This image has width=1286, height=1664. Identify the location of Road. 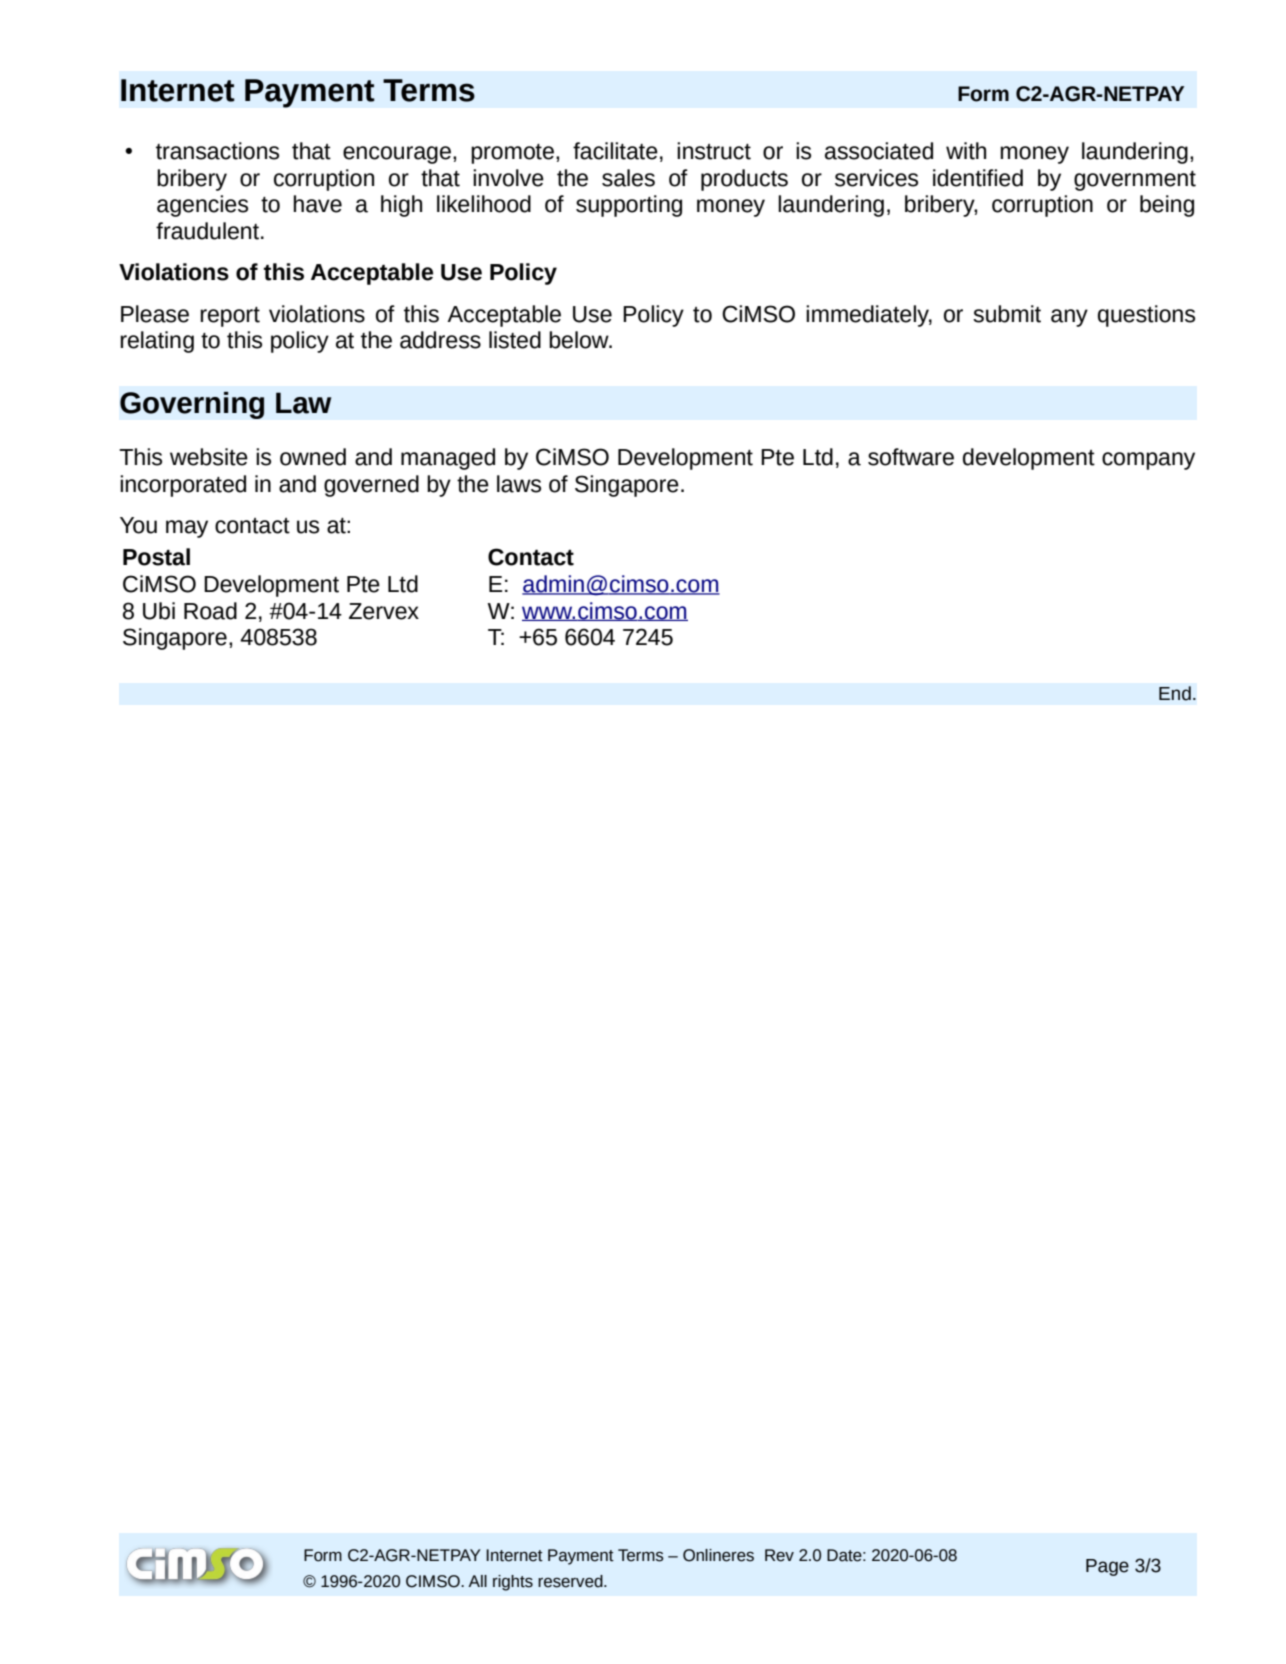
(210, 611).
